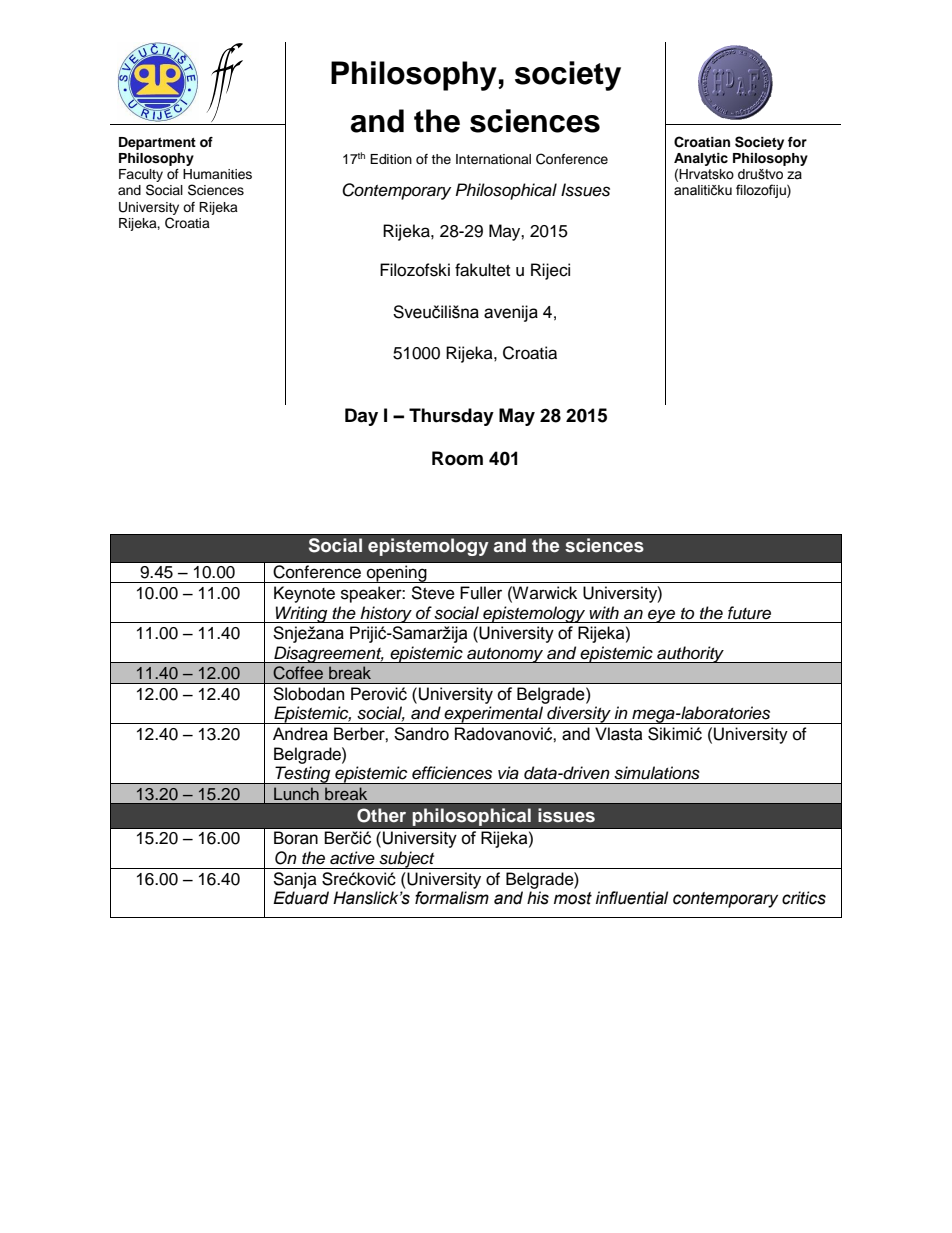  Describe the element at coordinates (302, 614) in the screenshot. I see `Writing` at that location.
